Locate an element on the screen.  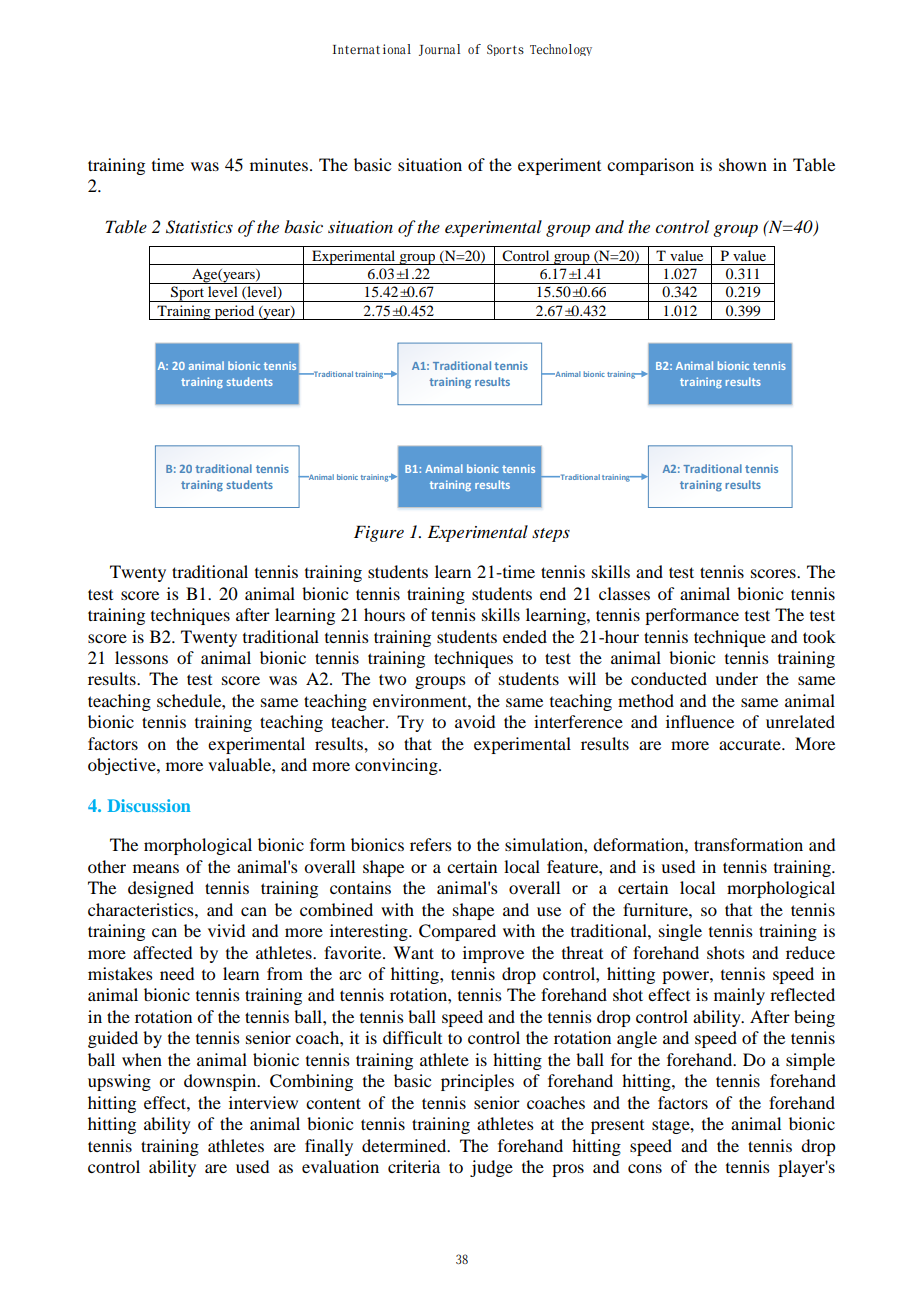
convincing is located at coordinates (397, 766).
